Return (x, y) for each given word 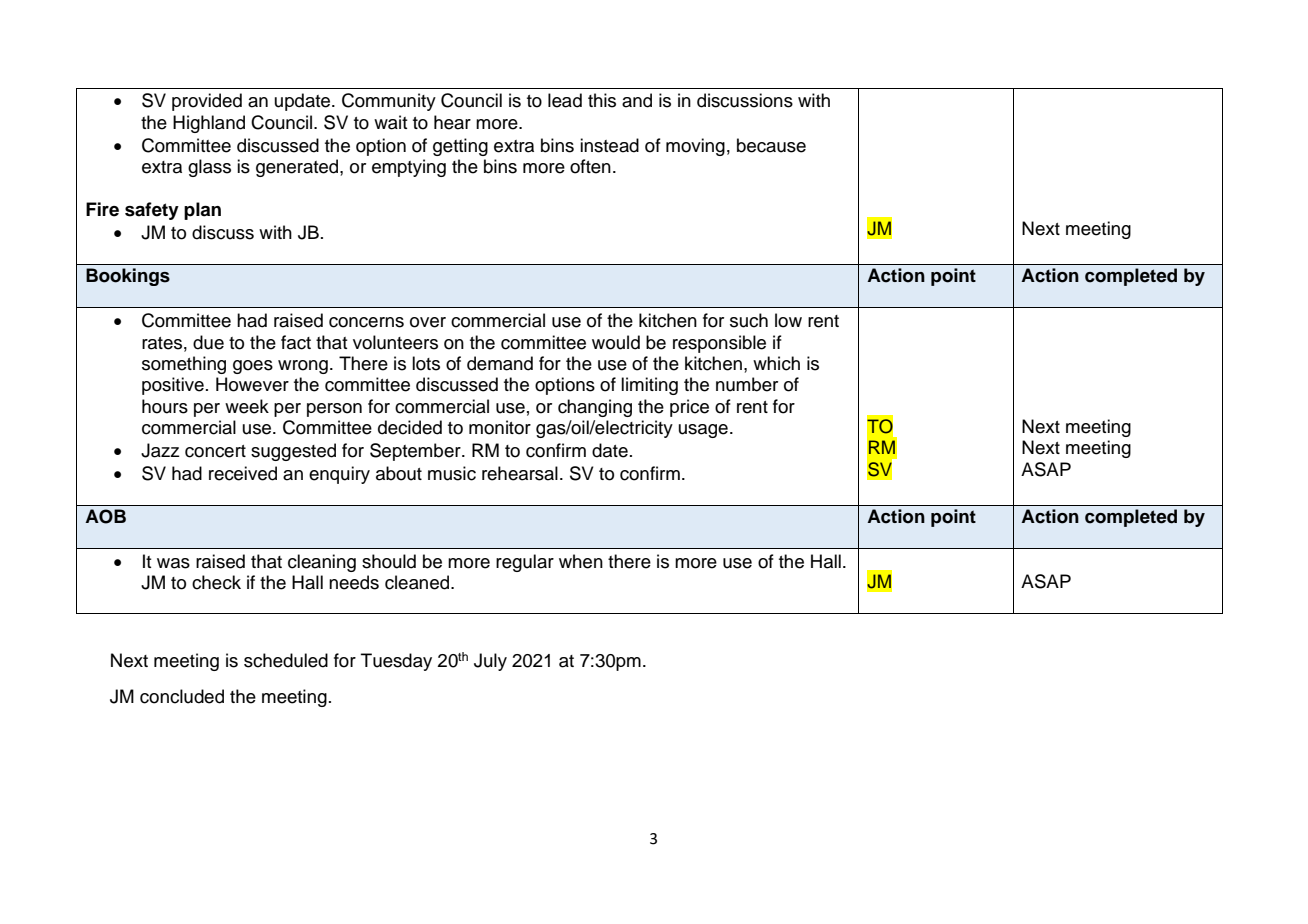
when (581, 561)
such (749, 320)
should (389, 561)
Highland (209, 124)
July (490, 662)
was (173, 563)
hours (165, 406)
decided (410, 427)
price (689, 408)
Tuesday (396, 662)
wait (391, 122)
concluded (182, 696)
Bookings (128, 277)
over (428, 322)
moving (695, 147)
